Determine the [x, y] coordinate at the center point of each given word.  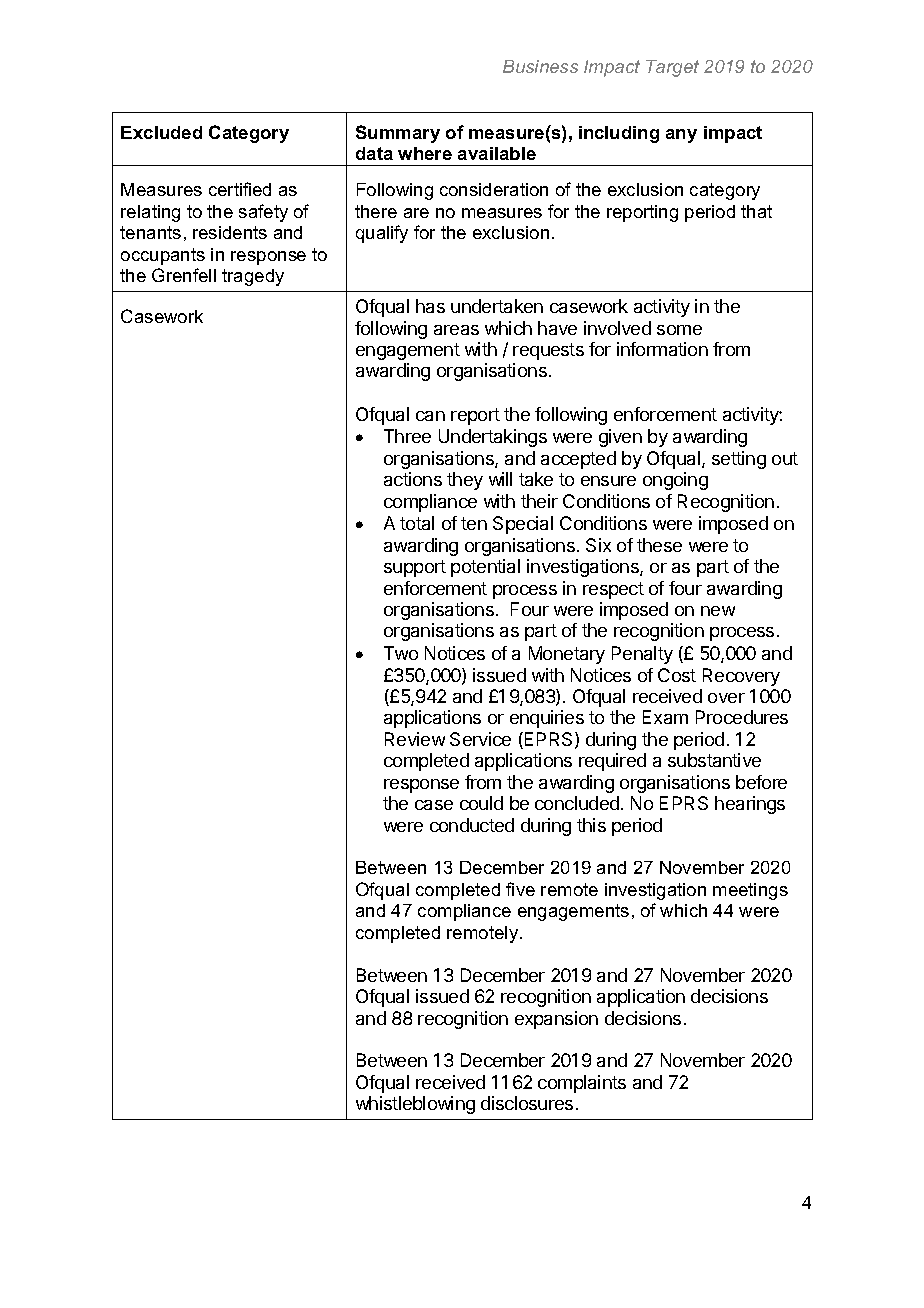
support [415, 568]
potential [485, 568]
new [718, 611]
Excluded [161, 132]
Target [672, 68]
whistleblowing [415, 1105]
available [497, 153]
